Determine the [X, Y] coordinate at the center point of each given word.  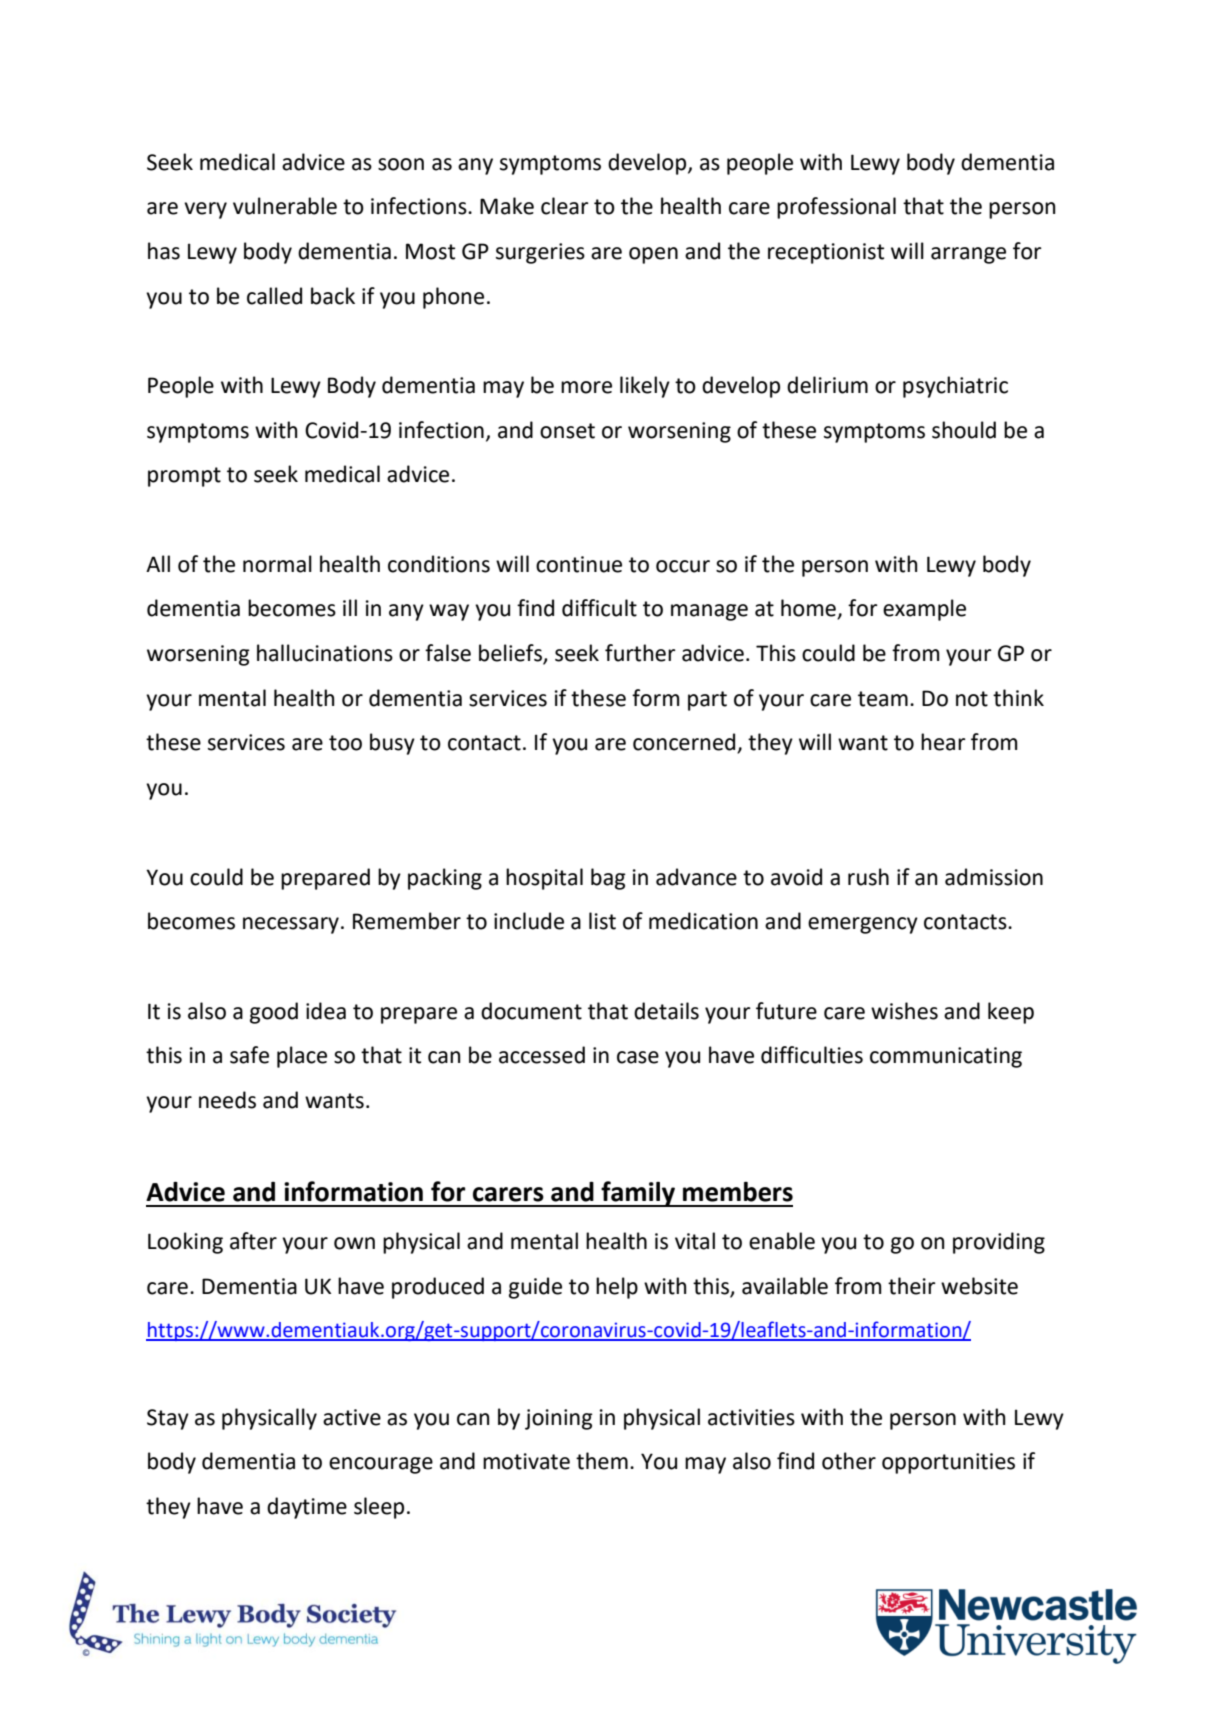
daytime [307, 1508]
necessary [291, 925]
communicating [946, 1057]
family [638, 1194]
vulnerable [285, 206]
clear [565, 206]
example [924, 610]
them [602, 1461]
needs [227, 1100]
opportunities [948, 1463]
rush [868, 877]
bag [608, 879]
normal [277, 564]
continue [579, 564]
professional [836, 208]
